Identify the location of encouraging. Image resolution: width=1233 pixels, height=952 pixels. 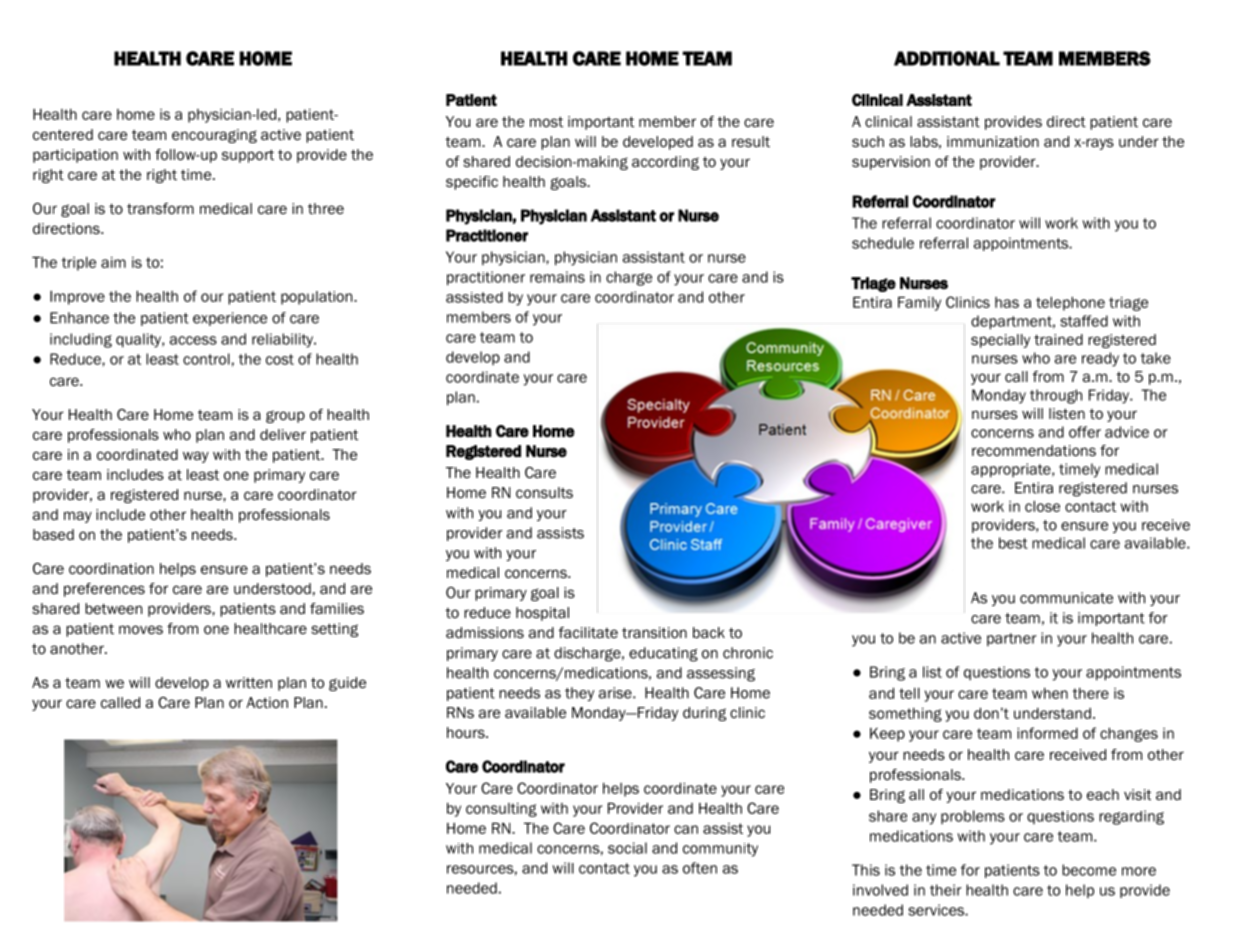
(214, 136).
